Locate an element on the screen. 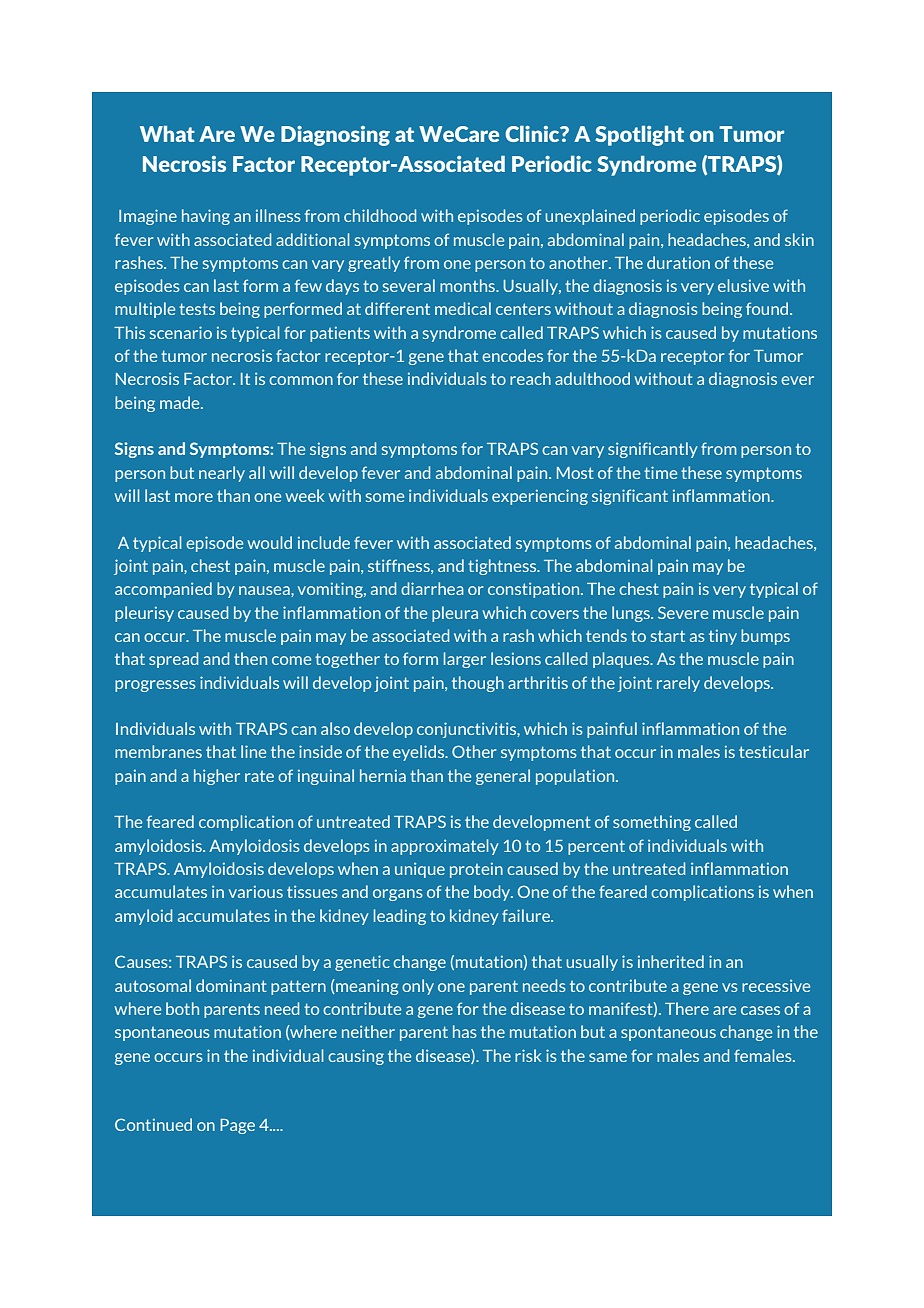 This screenshot has height=1308, width=924. tiny is located at coordinates (723, 637).
